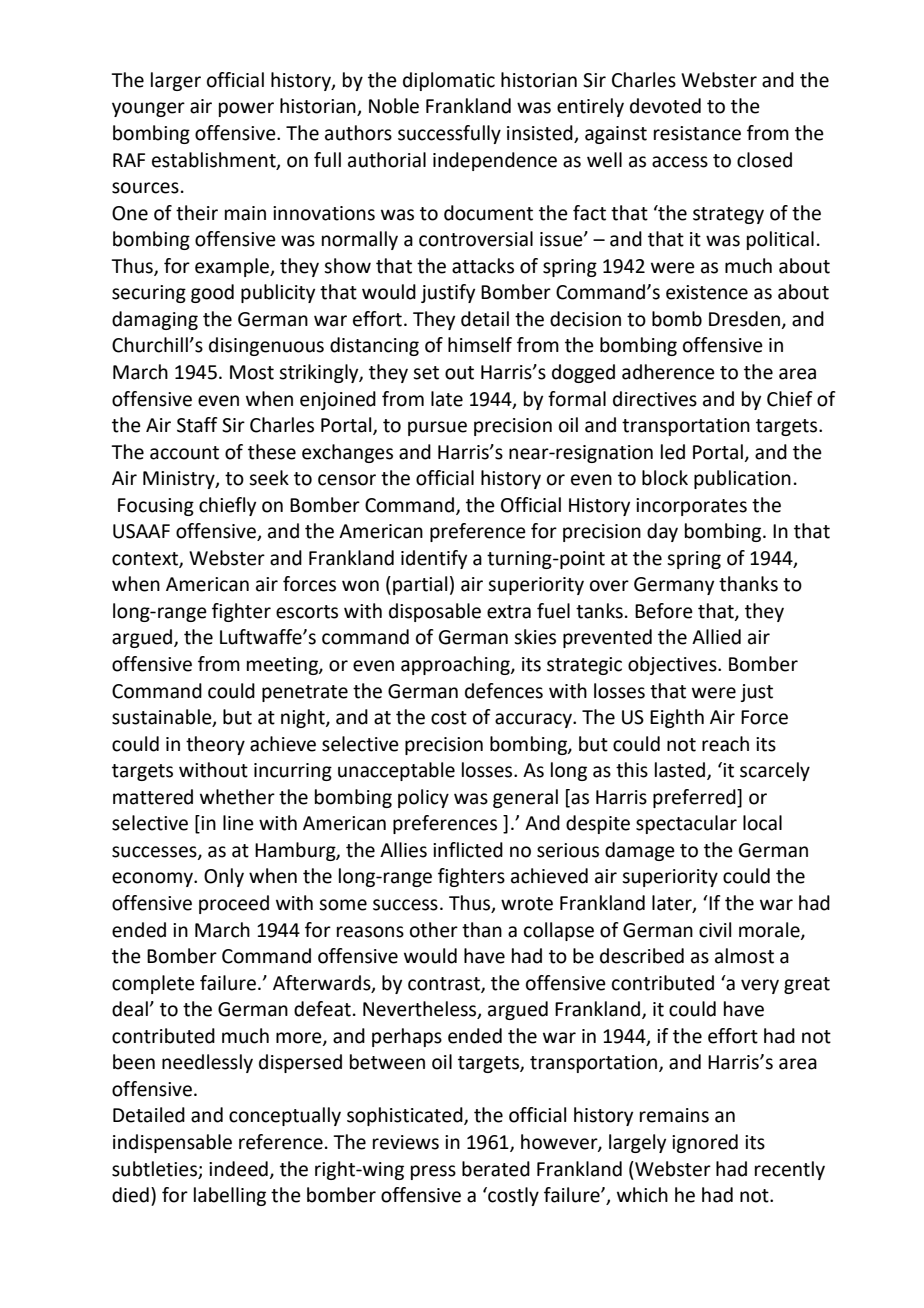  Describe the element at coordinates (238, 1169) in the screenshot. I see `indeed` at that location.
